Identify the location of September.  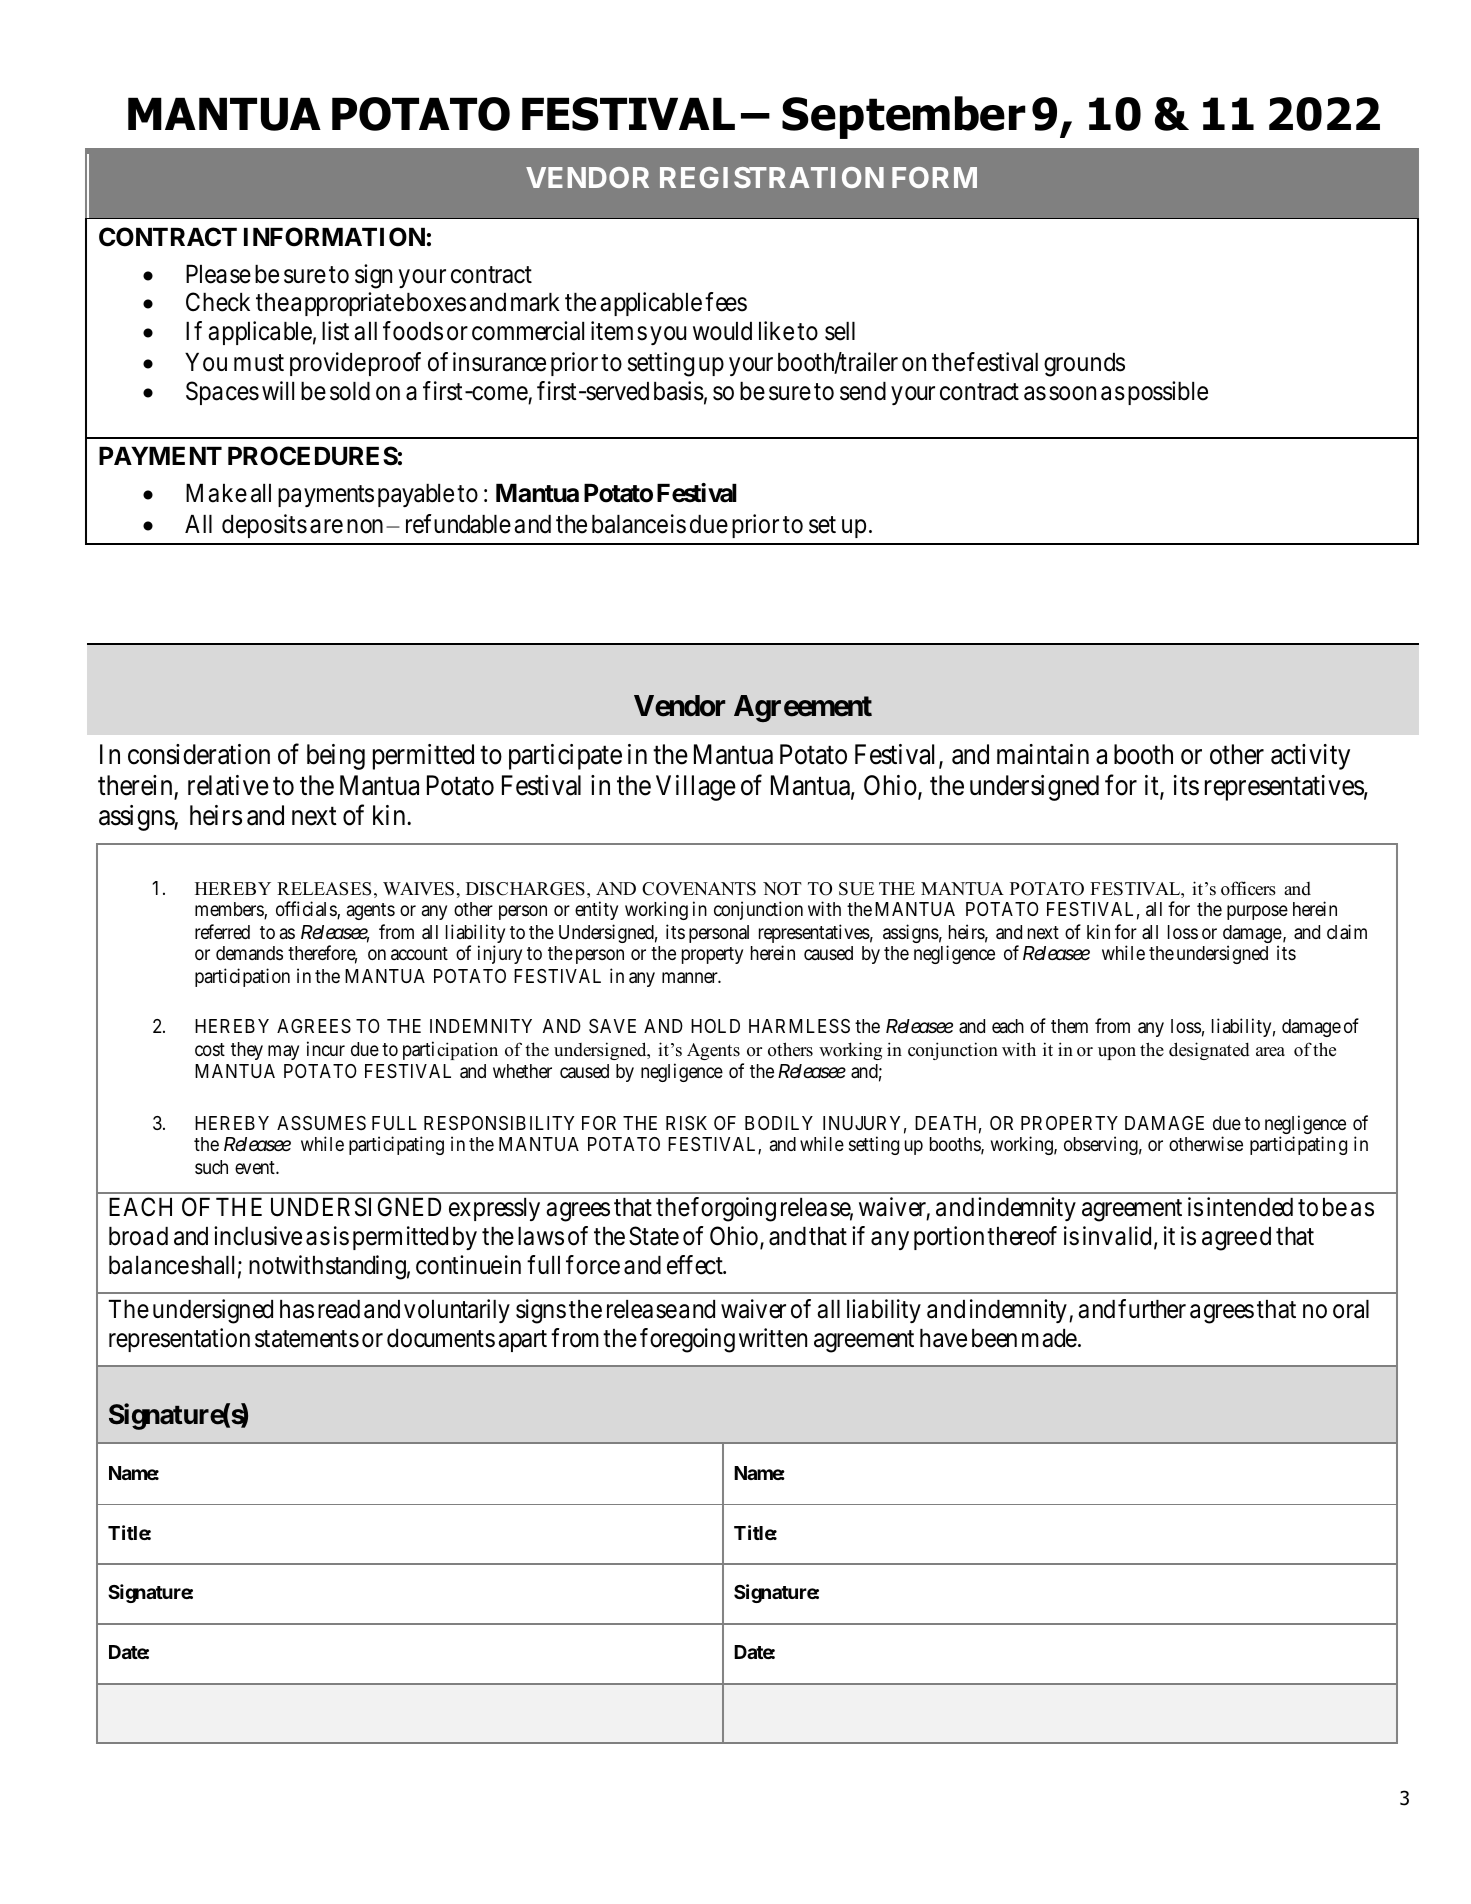
(904, 117).
